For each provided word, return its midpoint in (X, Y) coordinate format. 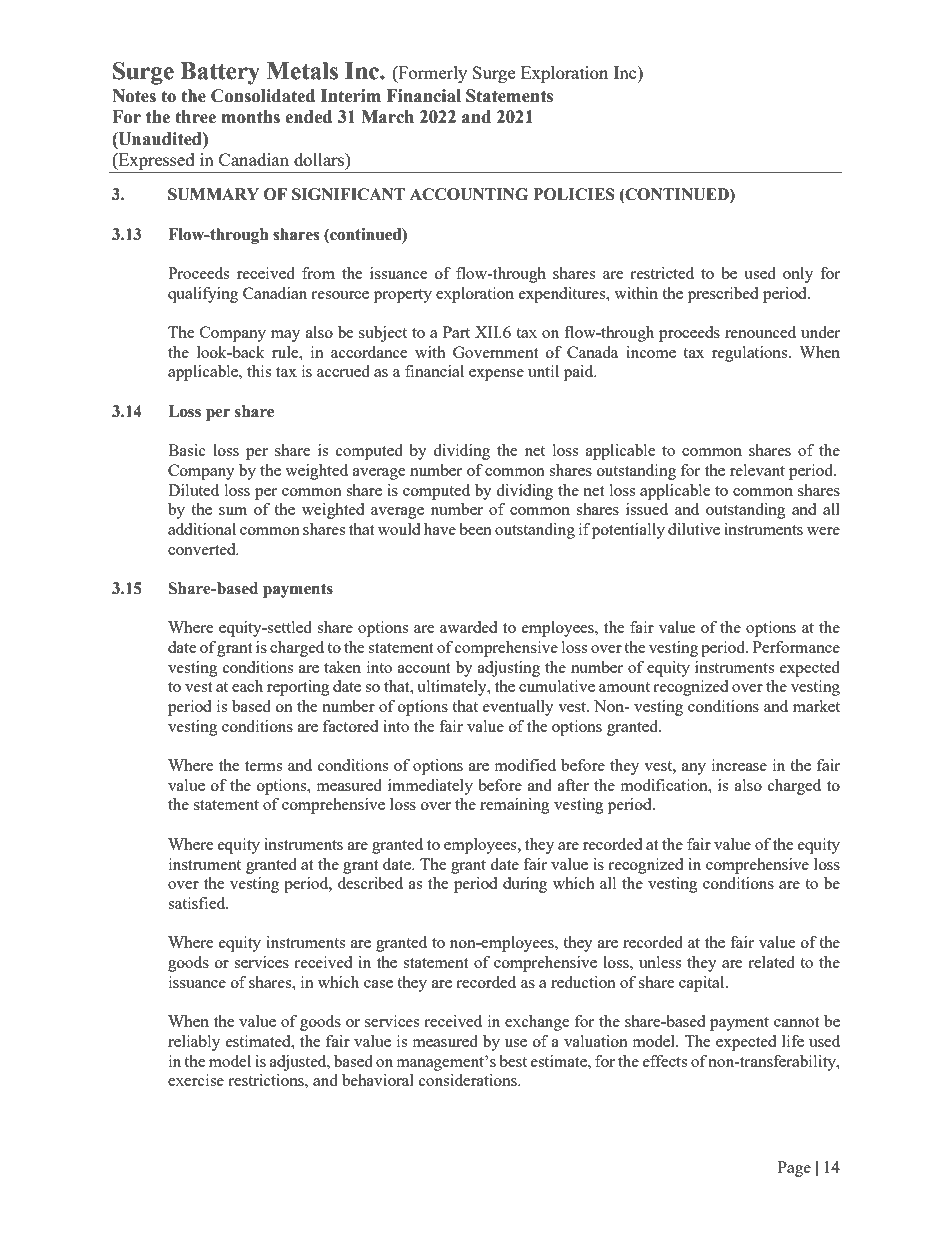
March (387, 117)
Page (794, 1169)
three (195, 117)
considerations (469, 1080)
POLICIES (574, 194)
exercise (196, 1080)
